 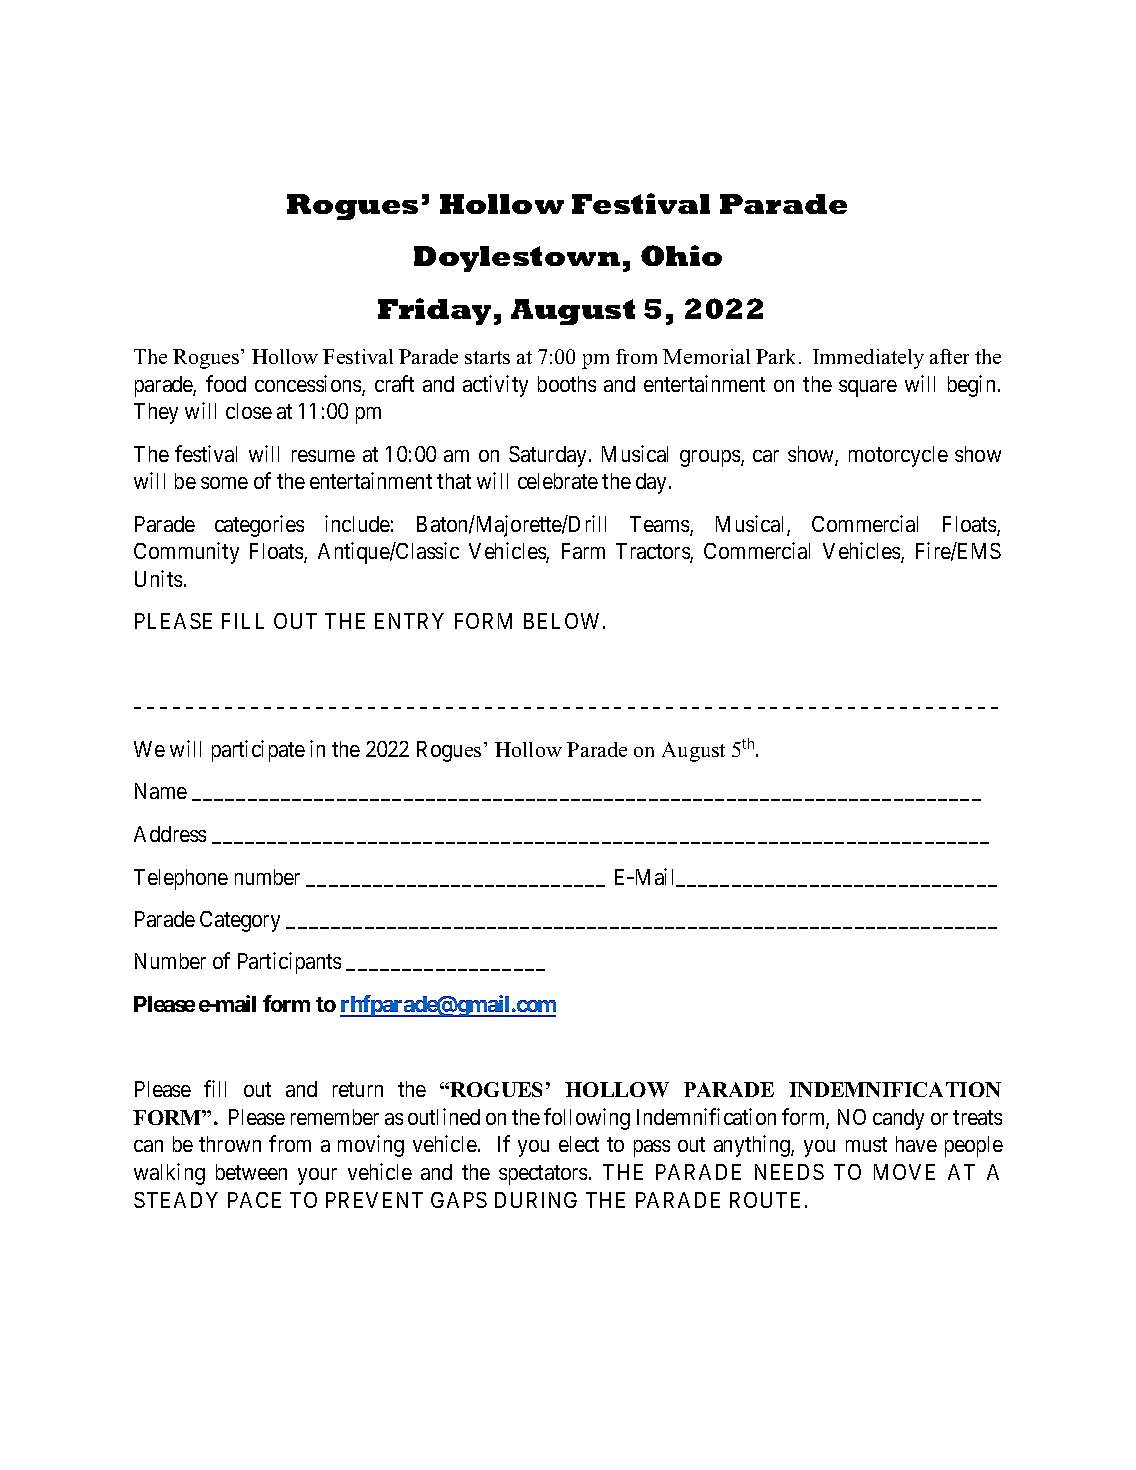 I want to click on some, so click(x=224, y=483).
